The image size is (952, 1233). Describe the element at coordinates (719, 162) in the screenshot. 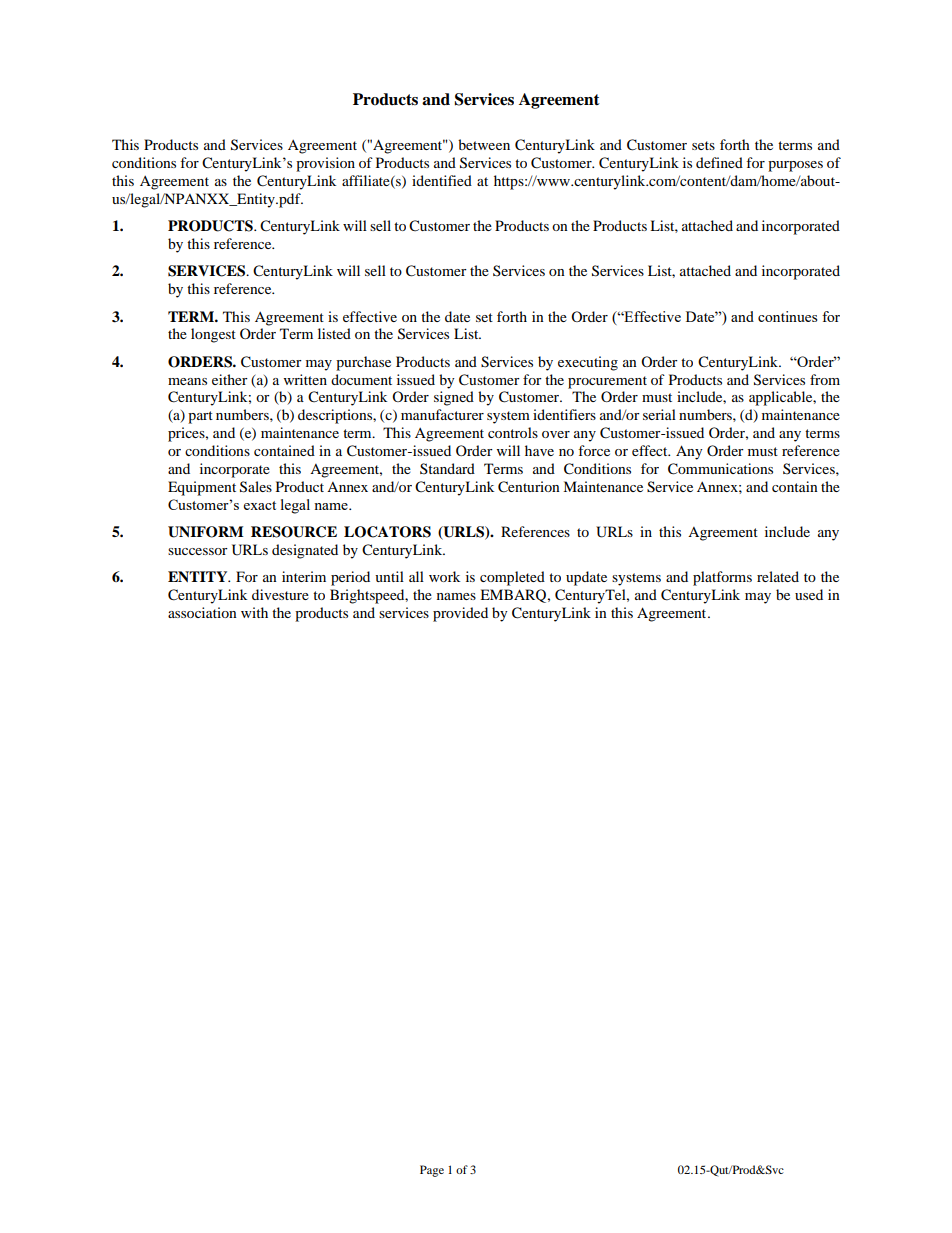

I see `defined` at that location.
